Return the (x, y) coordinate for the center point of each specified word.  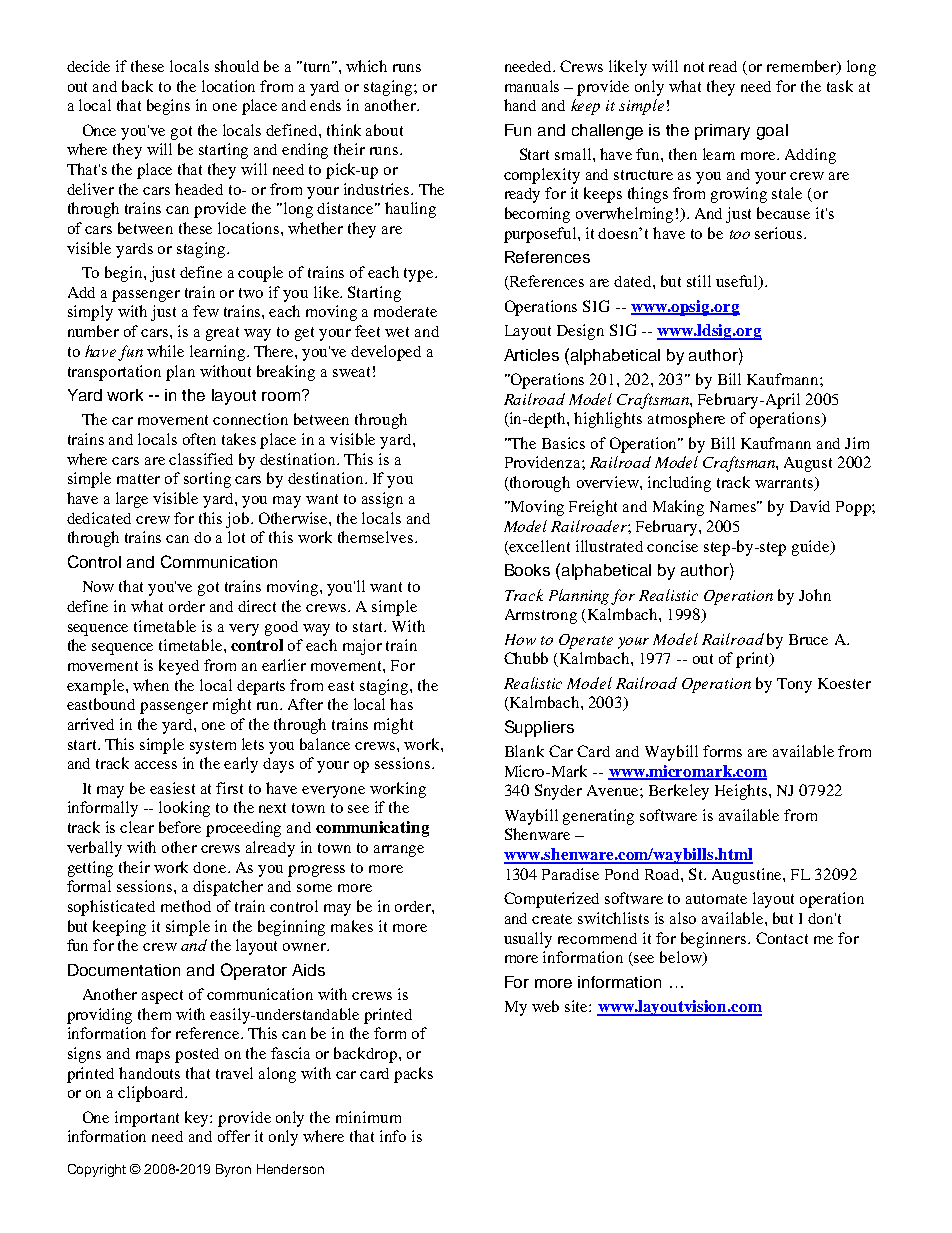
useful (738, 282)
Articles (531, 355)
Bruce (808, 639)
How (520, 639)
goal (772, 132)
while (165, 351)
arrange (399, 851)
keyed (179, 667)
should (237, 66)
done (211, 867)
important (147, 1119)
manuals (532, 86)
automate (716, 899)
